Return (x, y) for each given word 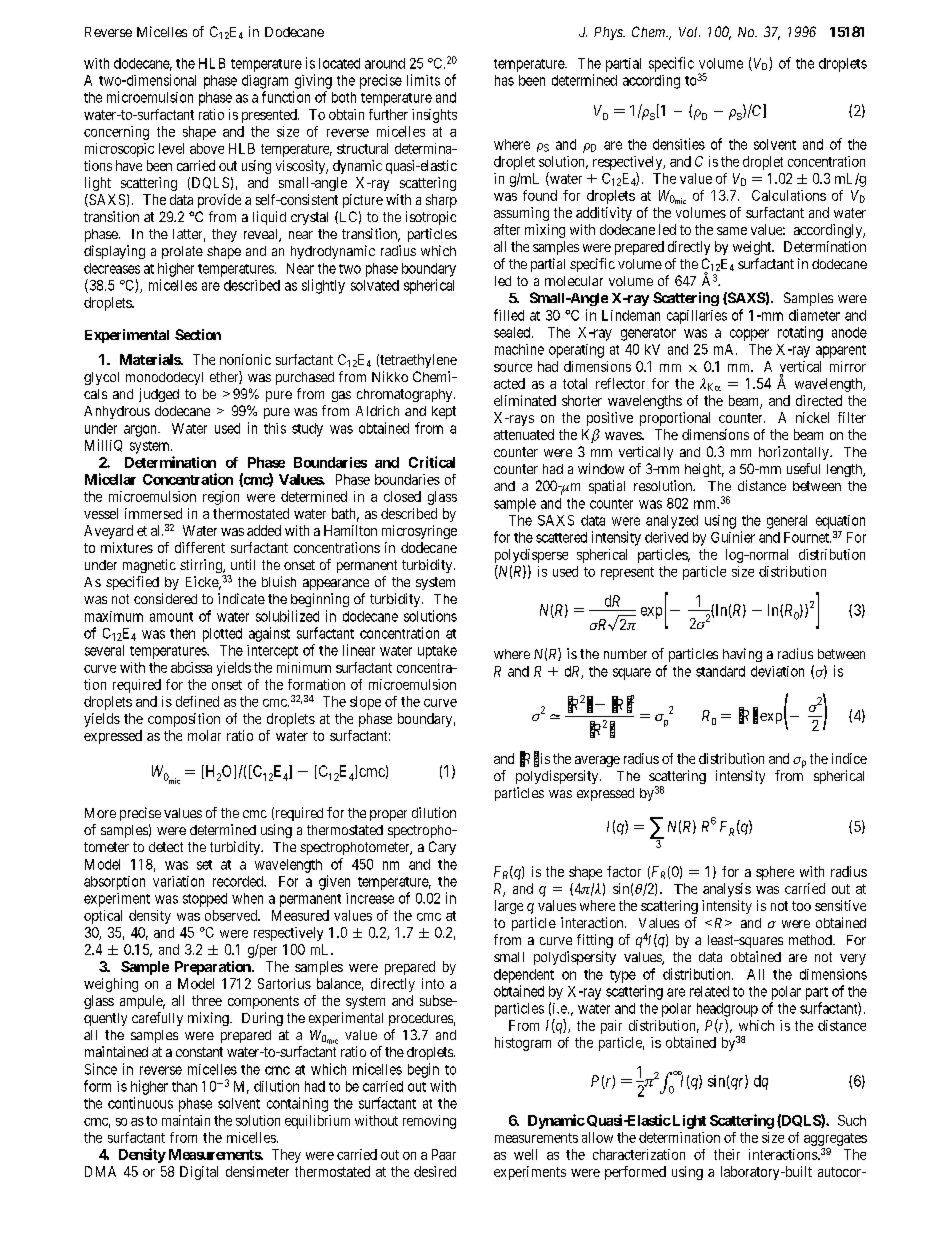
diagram (265, 82)
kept (444, 412)
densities (679, 144)
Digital (199, 1173)
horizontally (795, 453)
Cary (442, 848)
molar (204, 735)
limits (423, 80)
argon (141, 431)
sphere (775, 873)
